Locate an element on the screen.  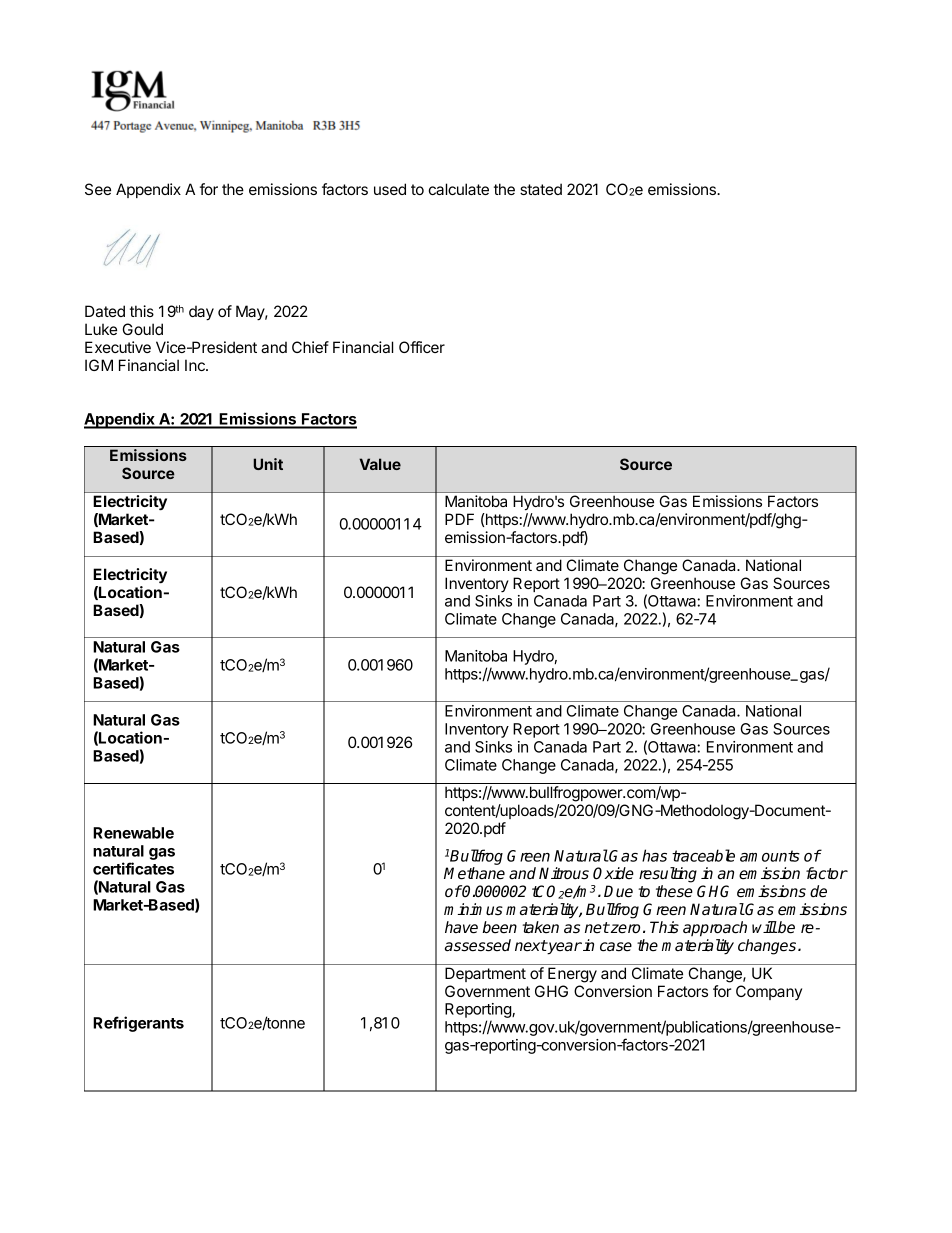
See is located at coordinates (98, 189).
